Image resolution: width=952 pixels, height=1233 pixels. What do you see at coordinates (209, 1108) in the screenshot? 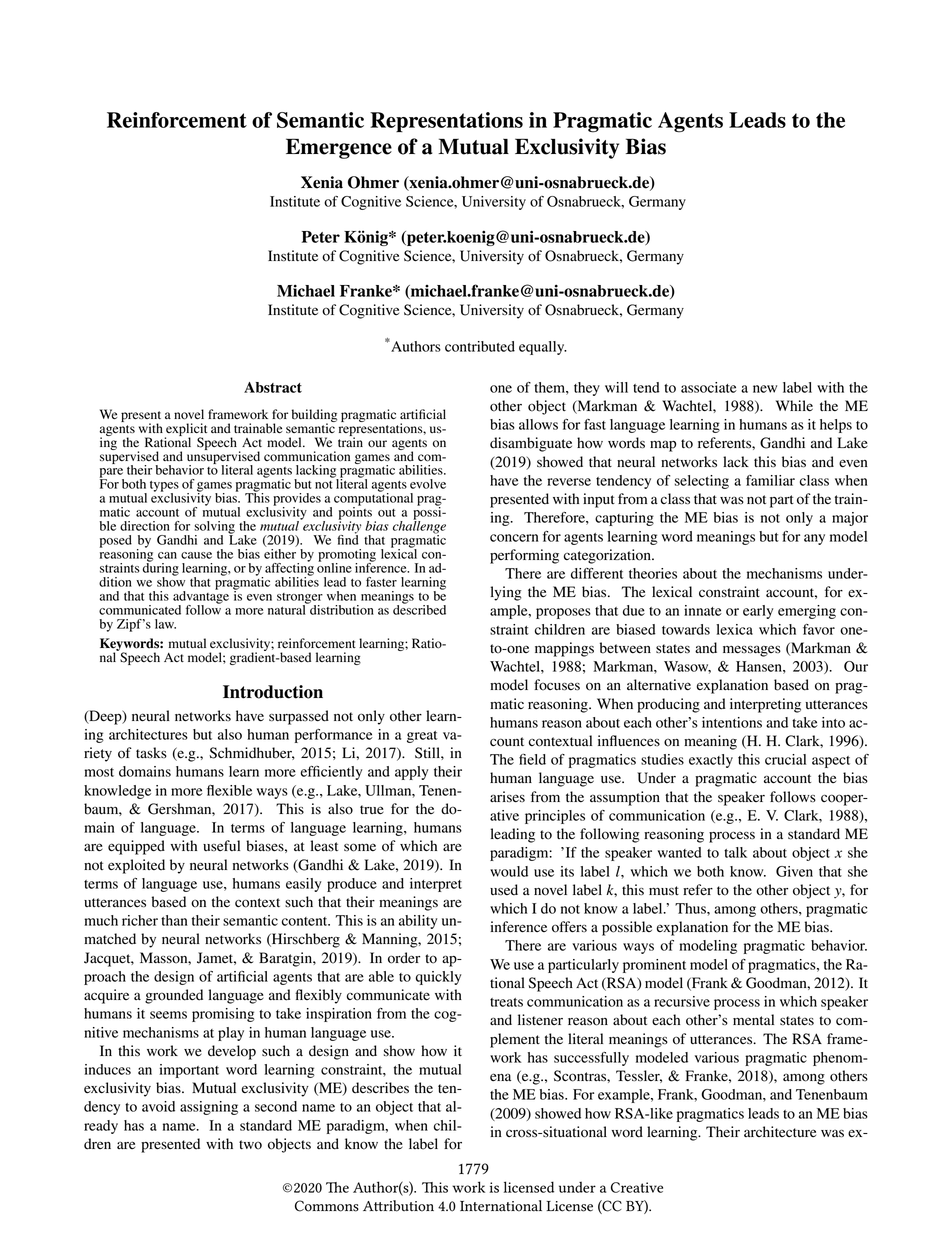
I see `assigning` at bounding box center [209, 1108].
